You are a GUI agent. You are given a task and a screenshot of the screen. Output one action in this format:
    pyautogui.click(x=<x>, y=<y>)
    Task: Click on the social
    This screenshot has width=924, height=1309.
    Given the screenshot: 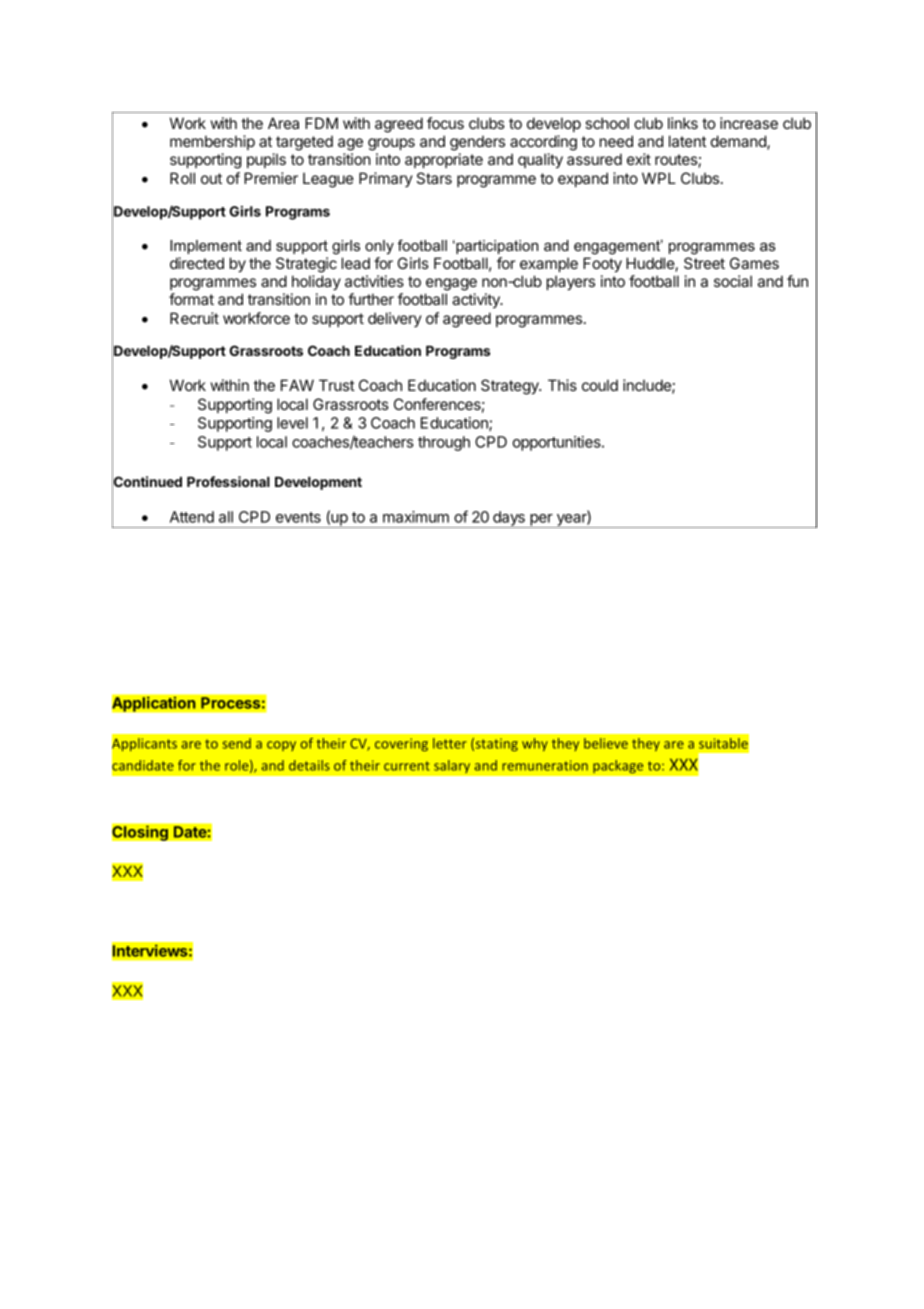 What is the action you would take?
    pyautogui.click(x=733, y=281)
